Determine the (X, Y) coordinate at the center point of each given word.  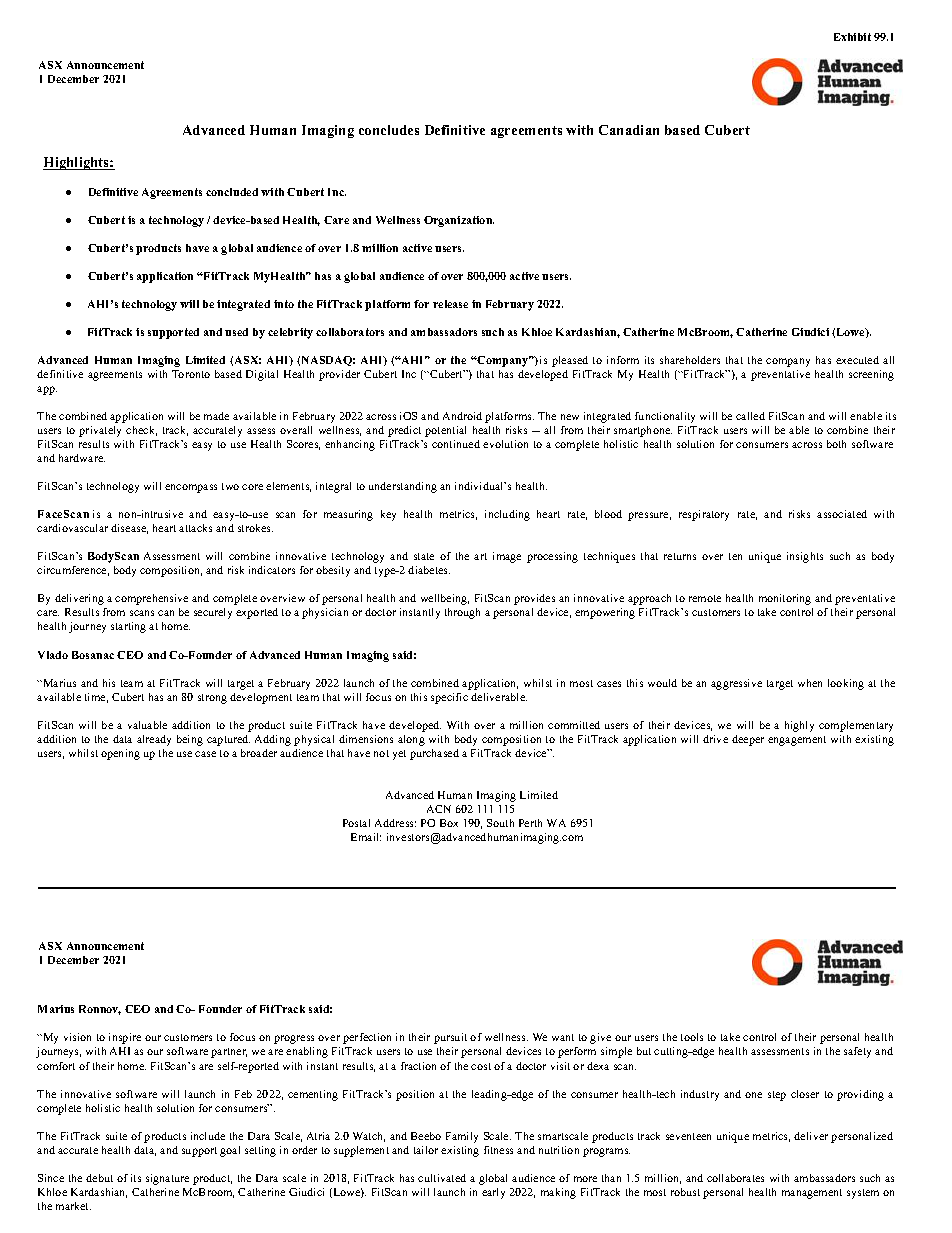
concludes (389, 130)
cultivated (442, 1178)
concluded (232, 192)
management (812, 1194)
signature (167, 1179)
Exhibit (852, 37)
